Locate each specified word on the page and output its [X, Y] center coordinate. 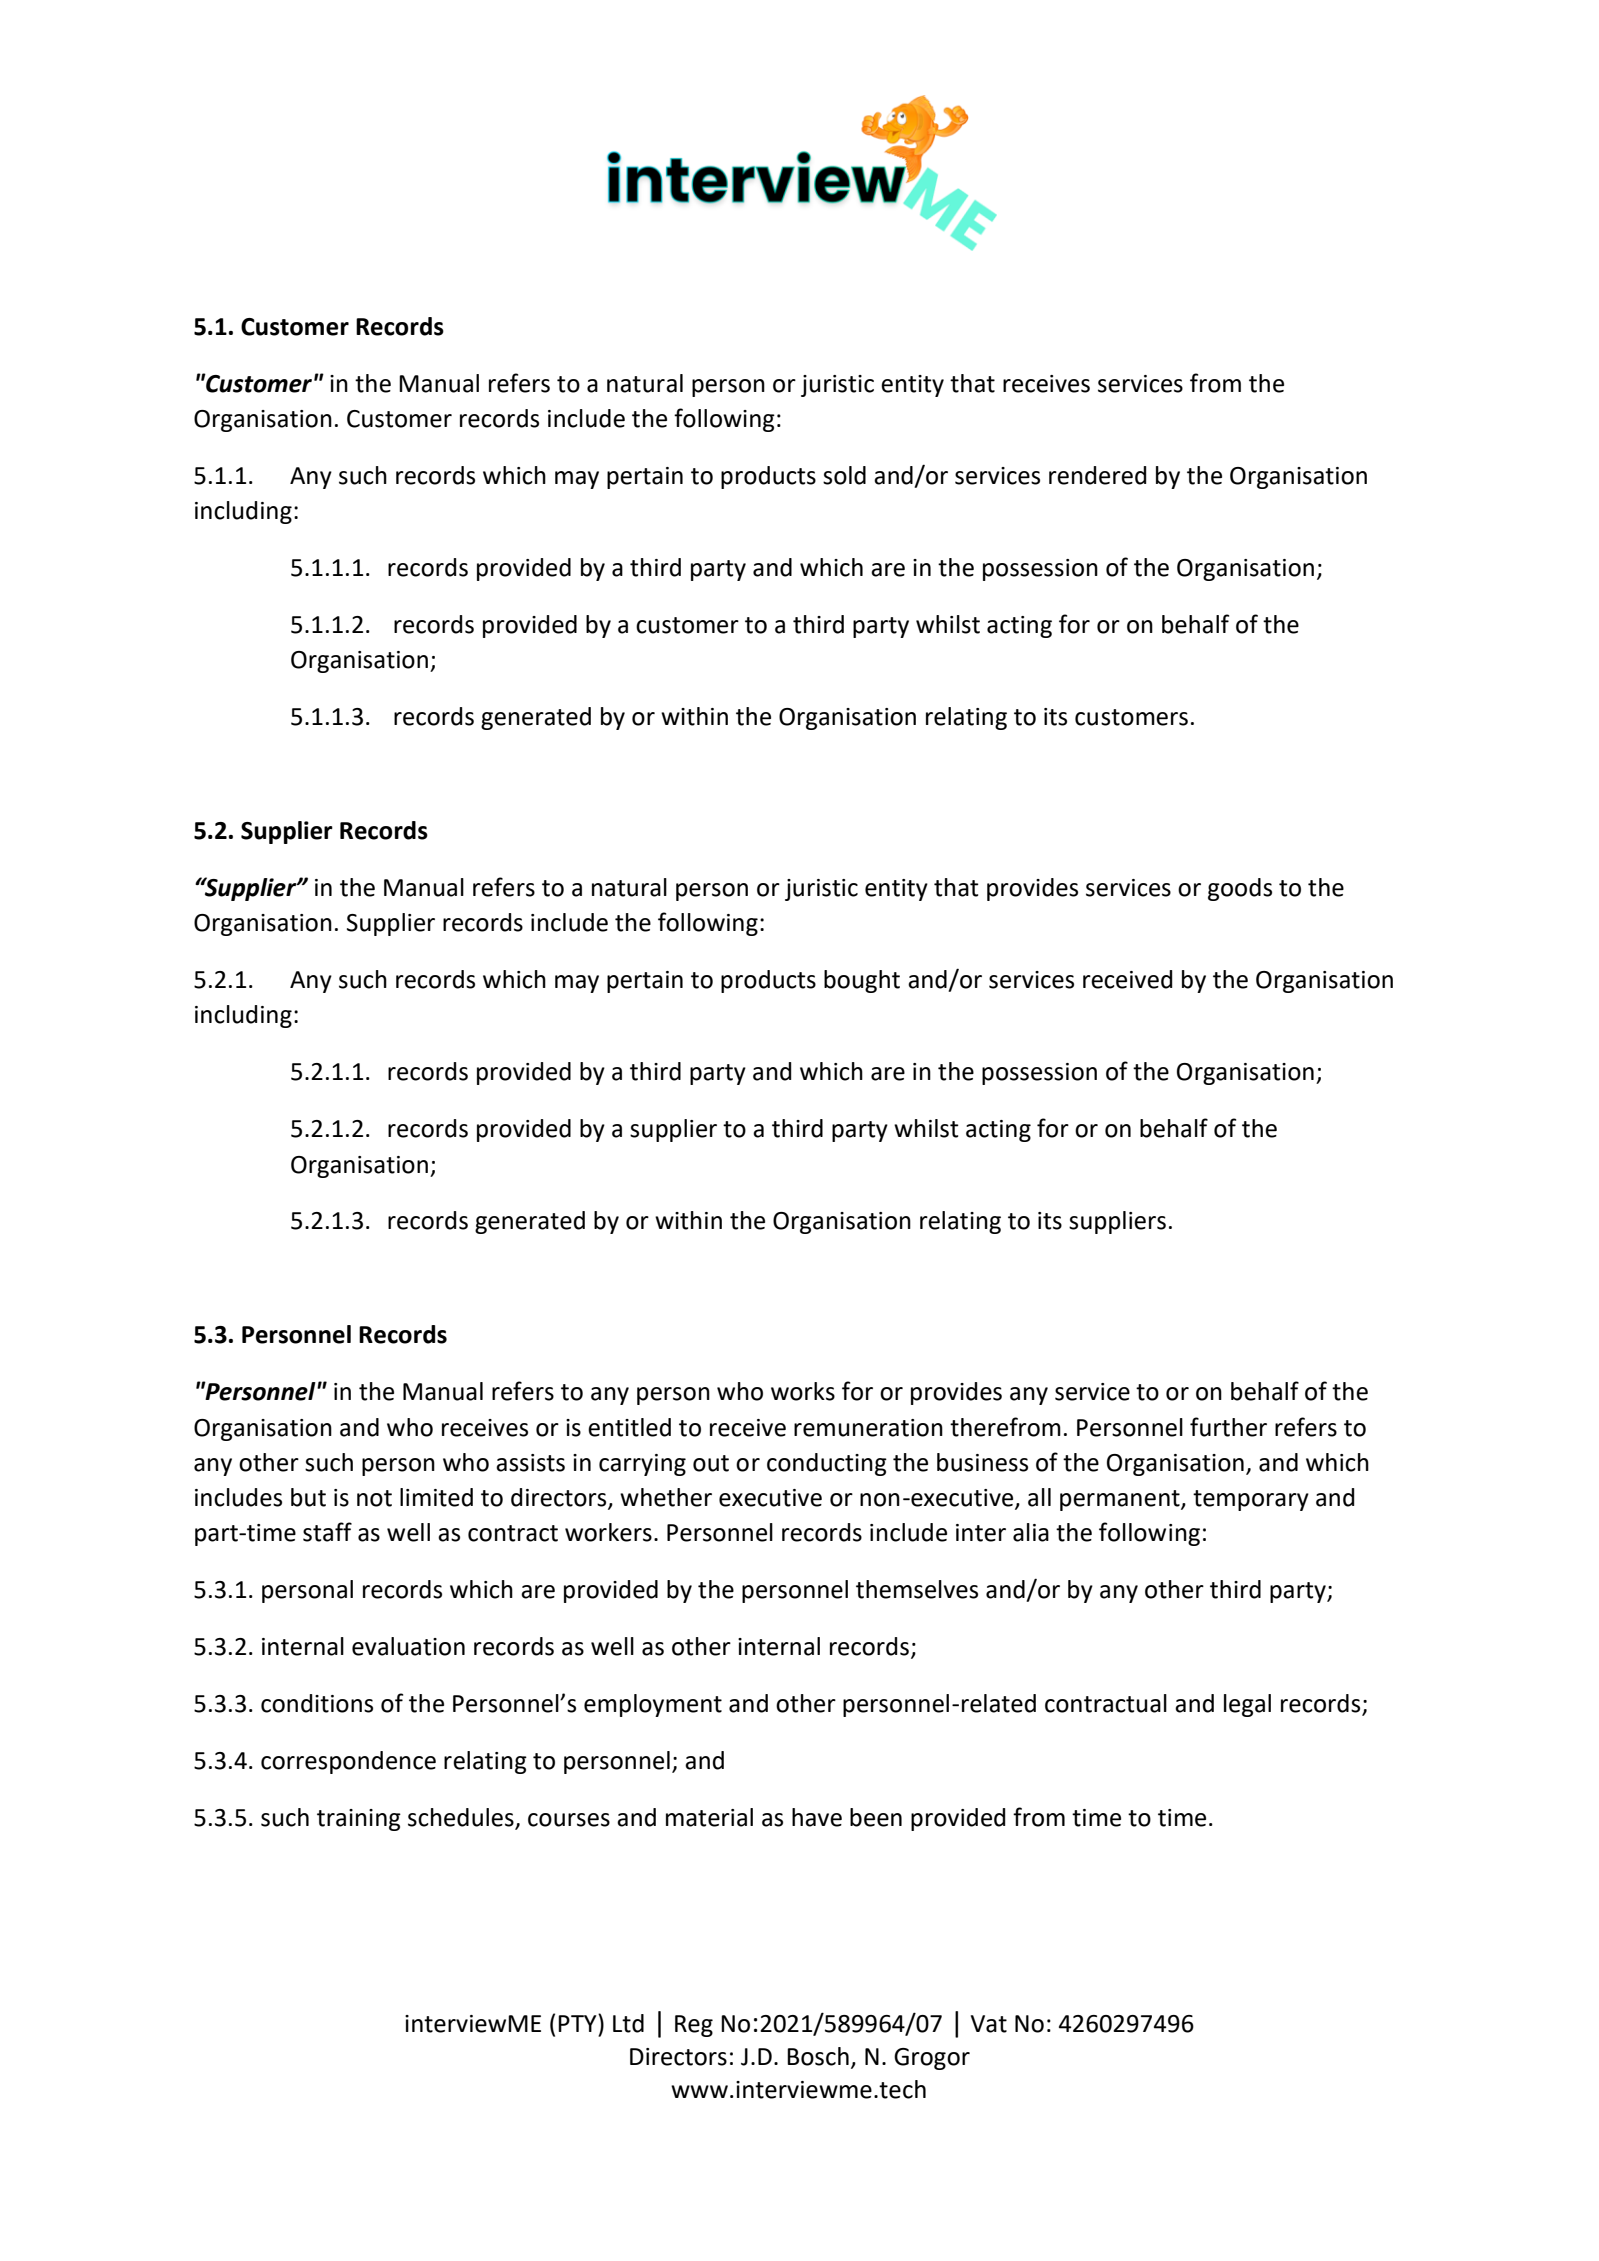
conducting [827, 1464]
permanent [1121, 1500]
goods [1240, 889]
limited [436, 1497]
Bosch [818, 2056]
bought [862, 981]
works [803, 1391]
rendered [1097, 475]
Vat [989, 2024]
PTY [578, 2023]
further [1228, 1427]
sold [844, 475]
